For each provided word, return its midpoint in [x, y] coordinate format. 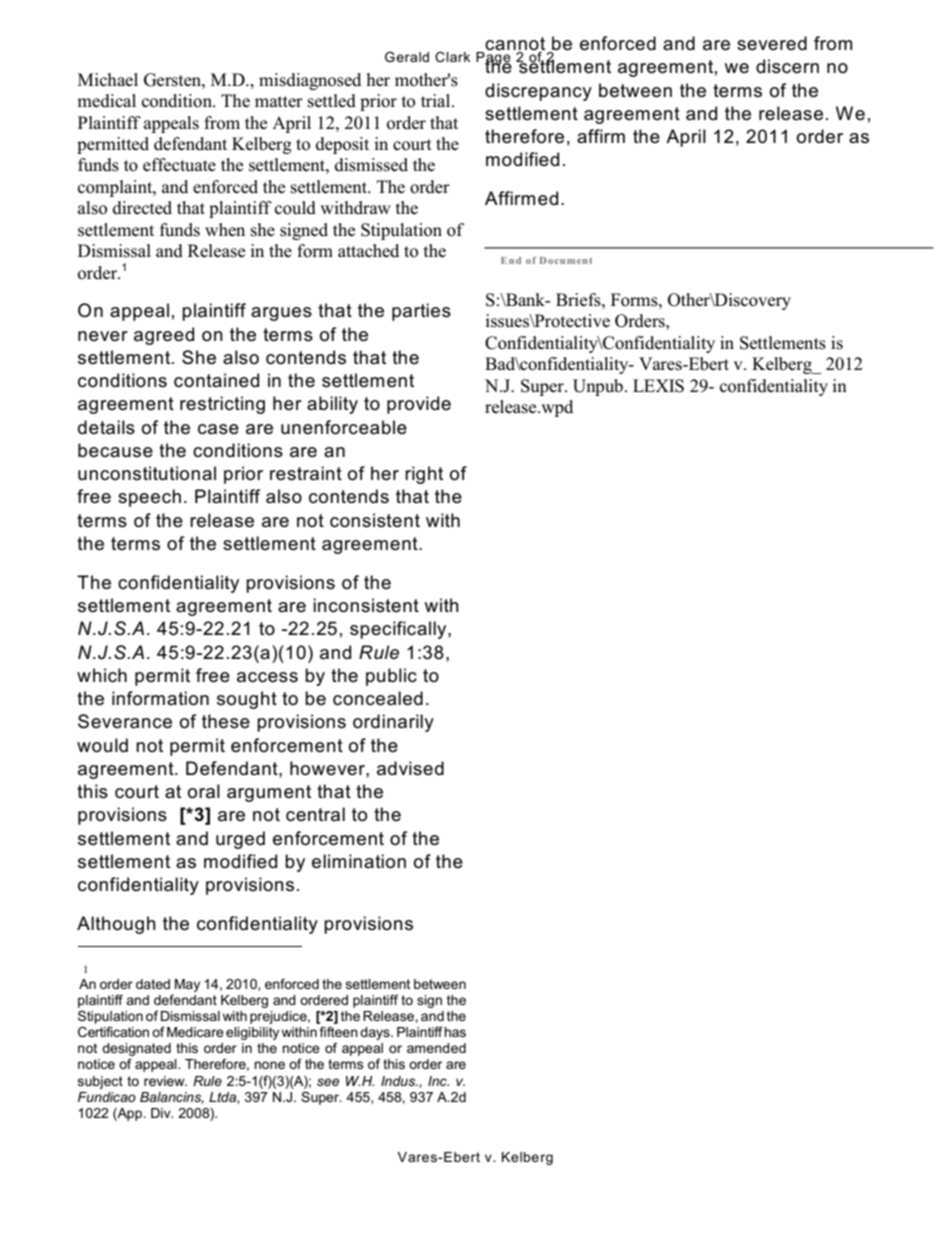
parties [421, 312]
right [424, 475]
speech [149, 498]
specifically [399, 630]
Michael [108, 80]
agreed [164, 336]
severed [772, 43]
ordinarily [393, 723]
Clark [452, 57]
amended [436, 1048]
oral [204, 791]
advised [410, 768]
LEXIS [658, 386]
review [165, 1081]
